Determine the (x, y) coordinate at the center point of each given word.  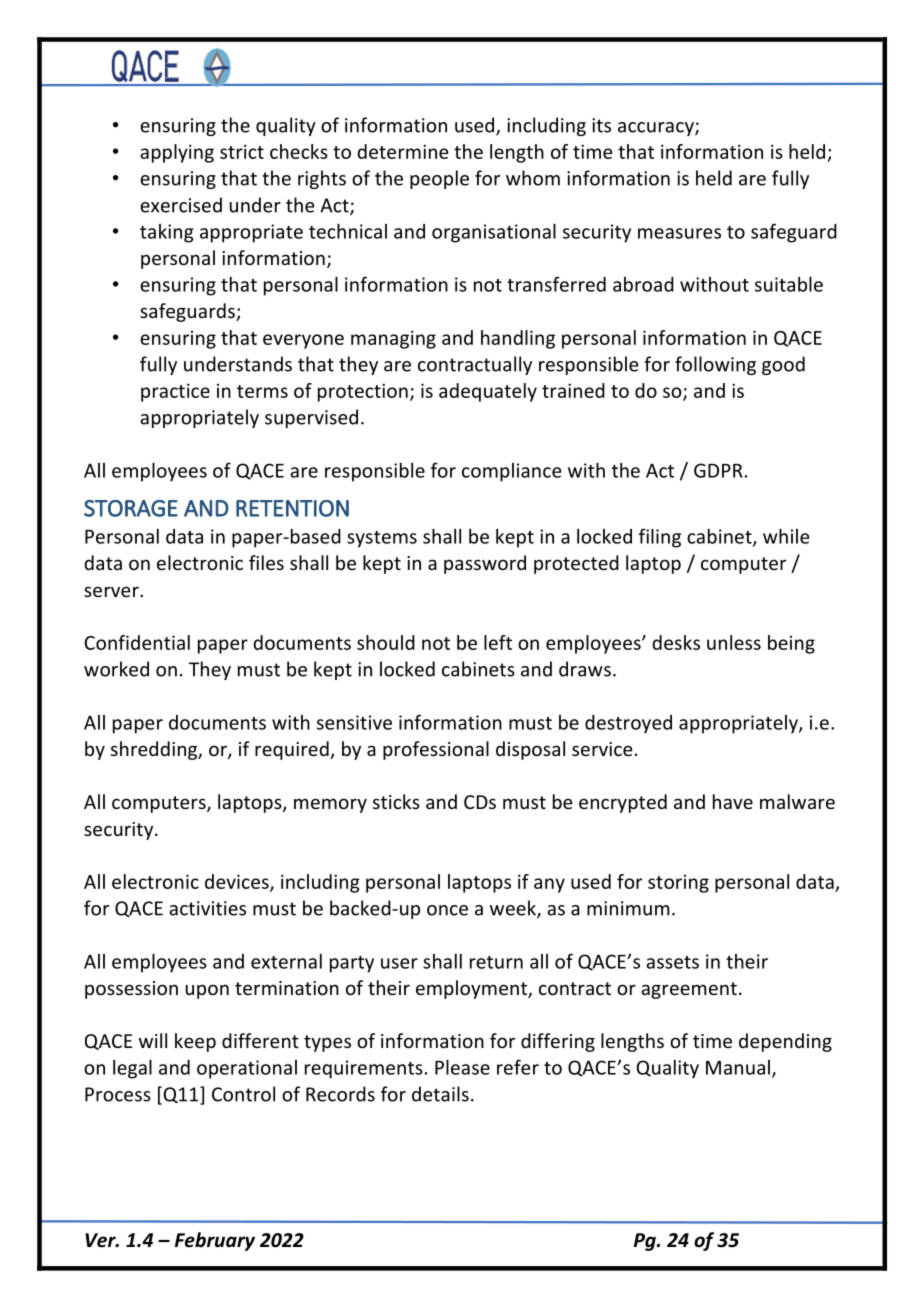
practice (175, 392)
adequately (488, 392)
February (215, 1241)
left (498, 642)
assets (672, 962)
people (439, 179)
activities (207, 908)
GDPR (718, 470)
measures (679, 233)
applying (177, 153)
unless (734, 642)
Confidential (137, 642)
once (447, 910)
